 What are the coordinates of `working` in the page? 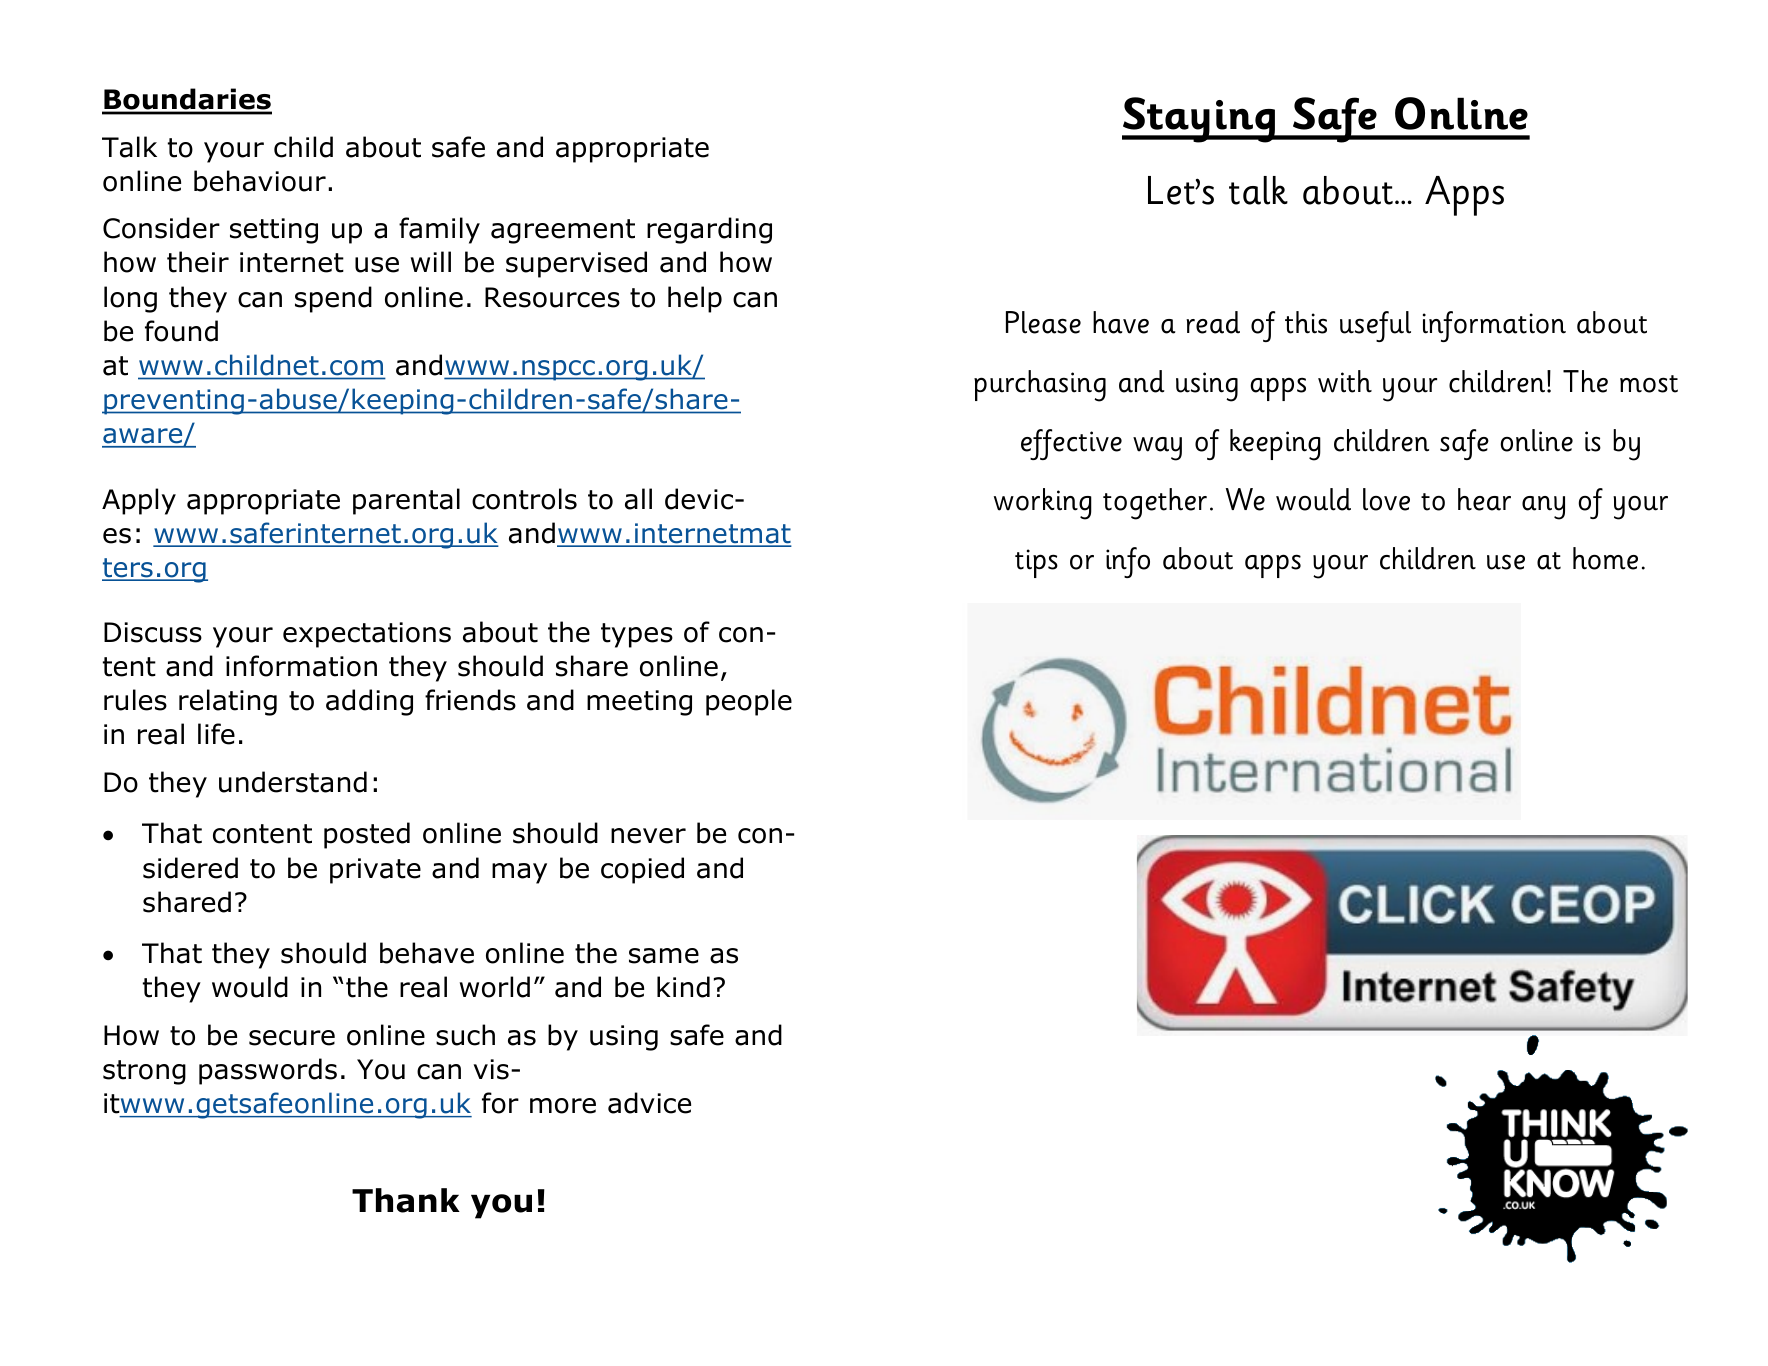 It's located at (1043, 504).
